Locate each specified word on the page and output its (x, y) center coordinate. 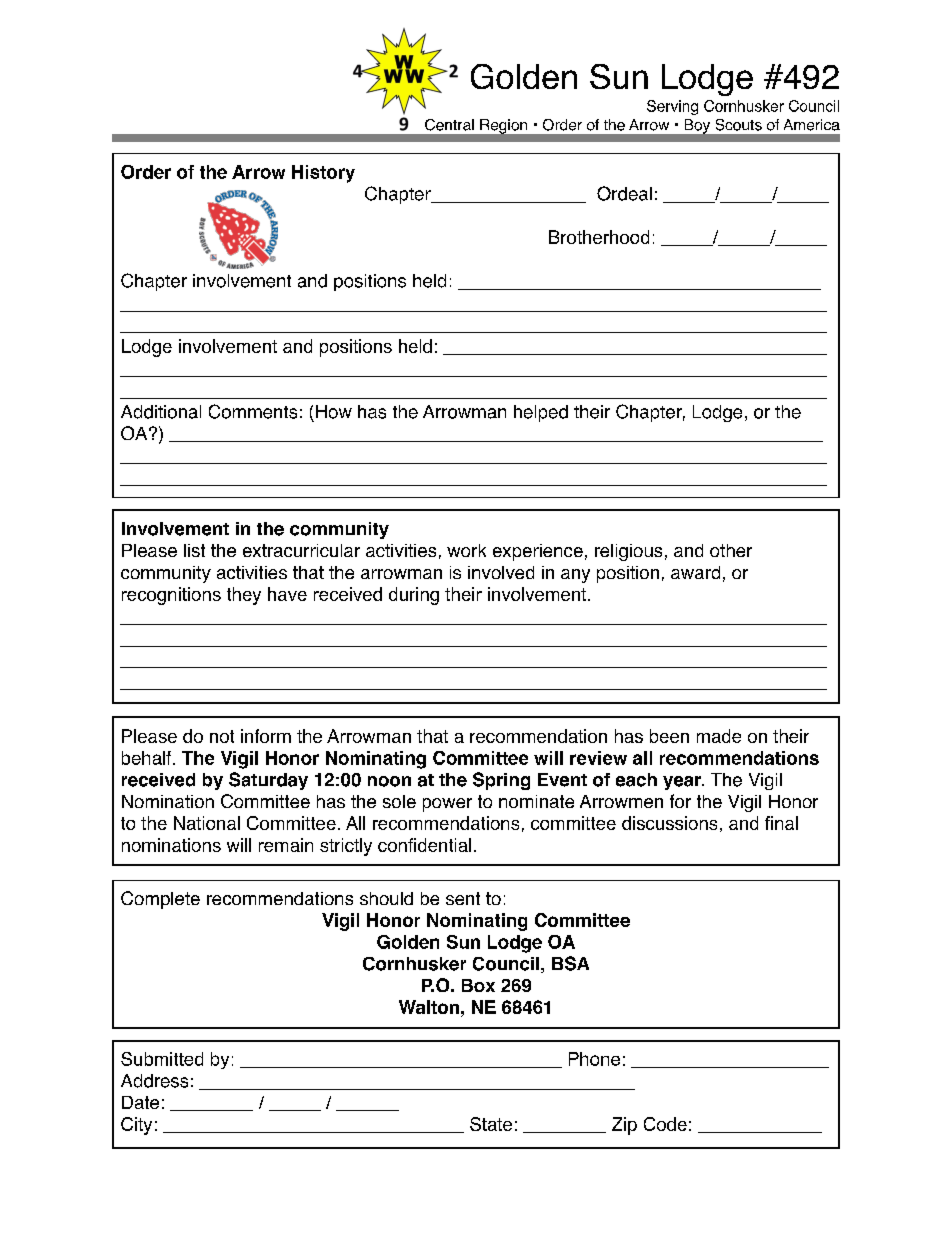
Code (665, 1124)
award (695, 572)
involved (501, 572)
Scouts (739, 125)
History (323, 174)
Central (449, 125)
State (491, 1124)
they (244, 596)
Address (154, 1081)
